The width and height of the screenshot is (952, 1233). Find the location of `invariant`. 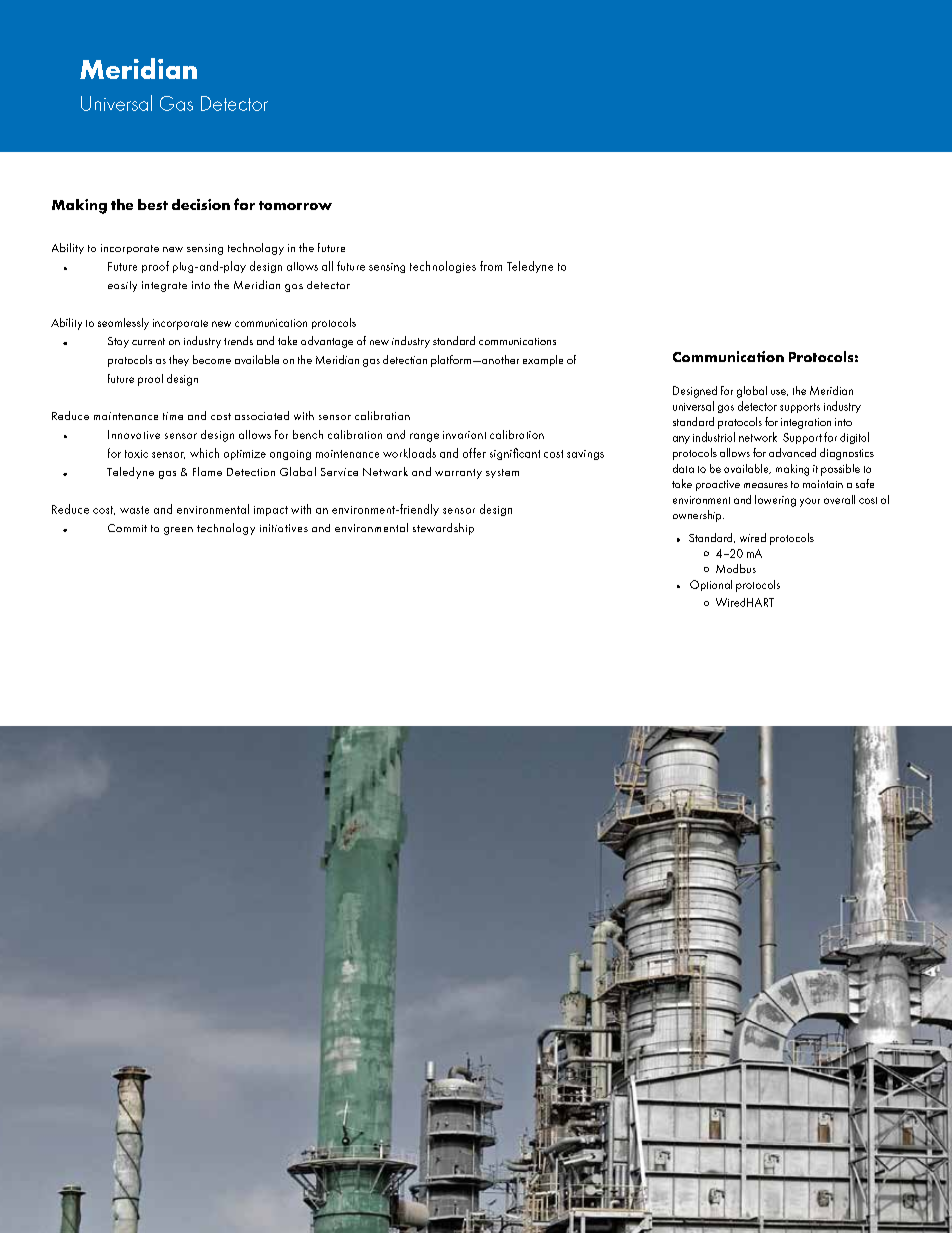

invariant is located at coordinates (464, 435).
